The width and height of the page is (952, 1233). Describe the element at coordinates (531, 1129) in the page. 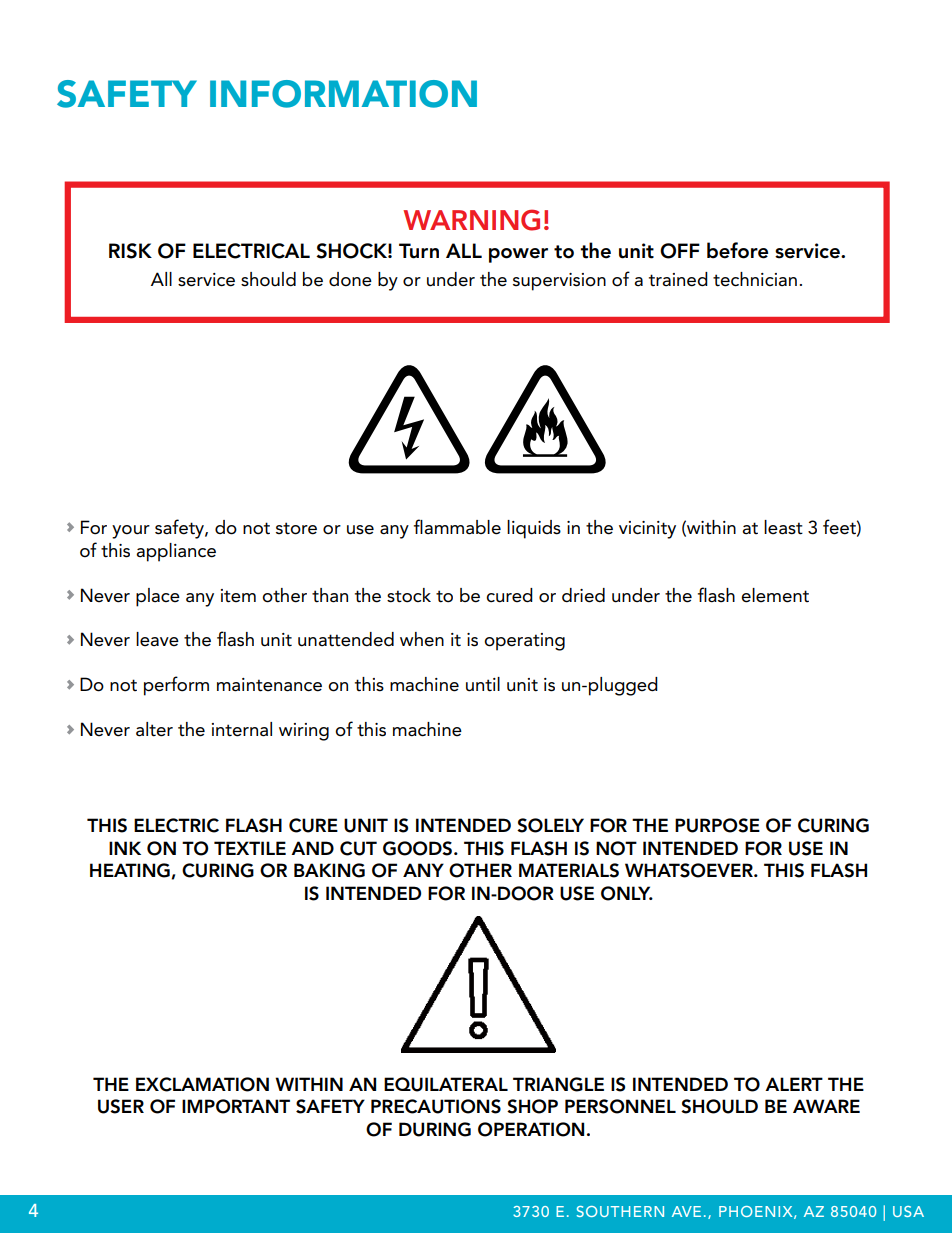

I see `OPERATION` at that location.
